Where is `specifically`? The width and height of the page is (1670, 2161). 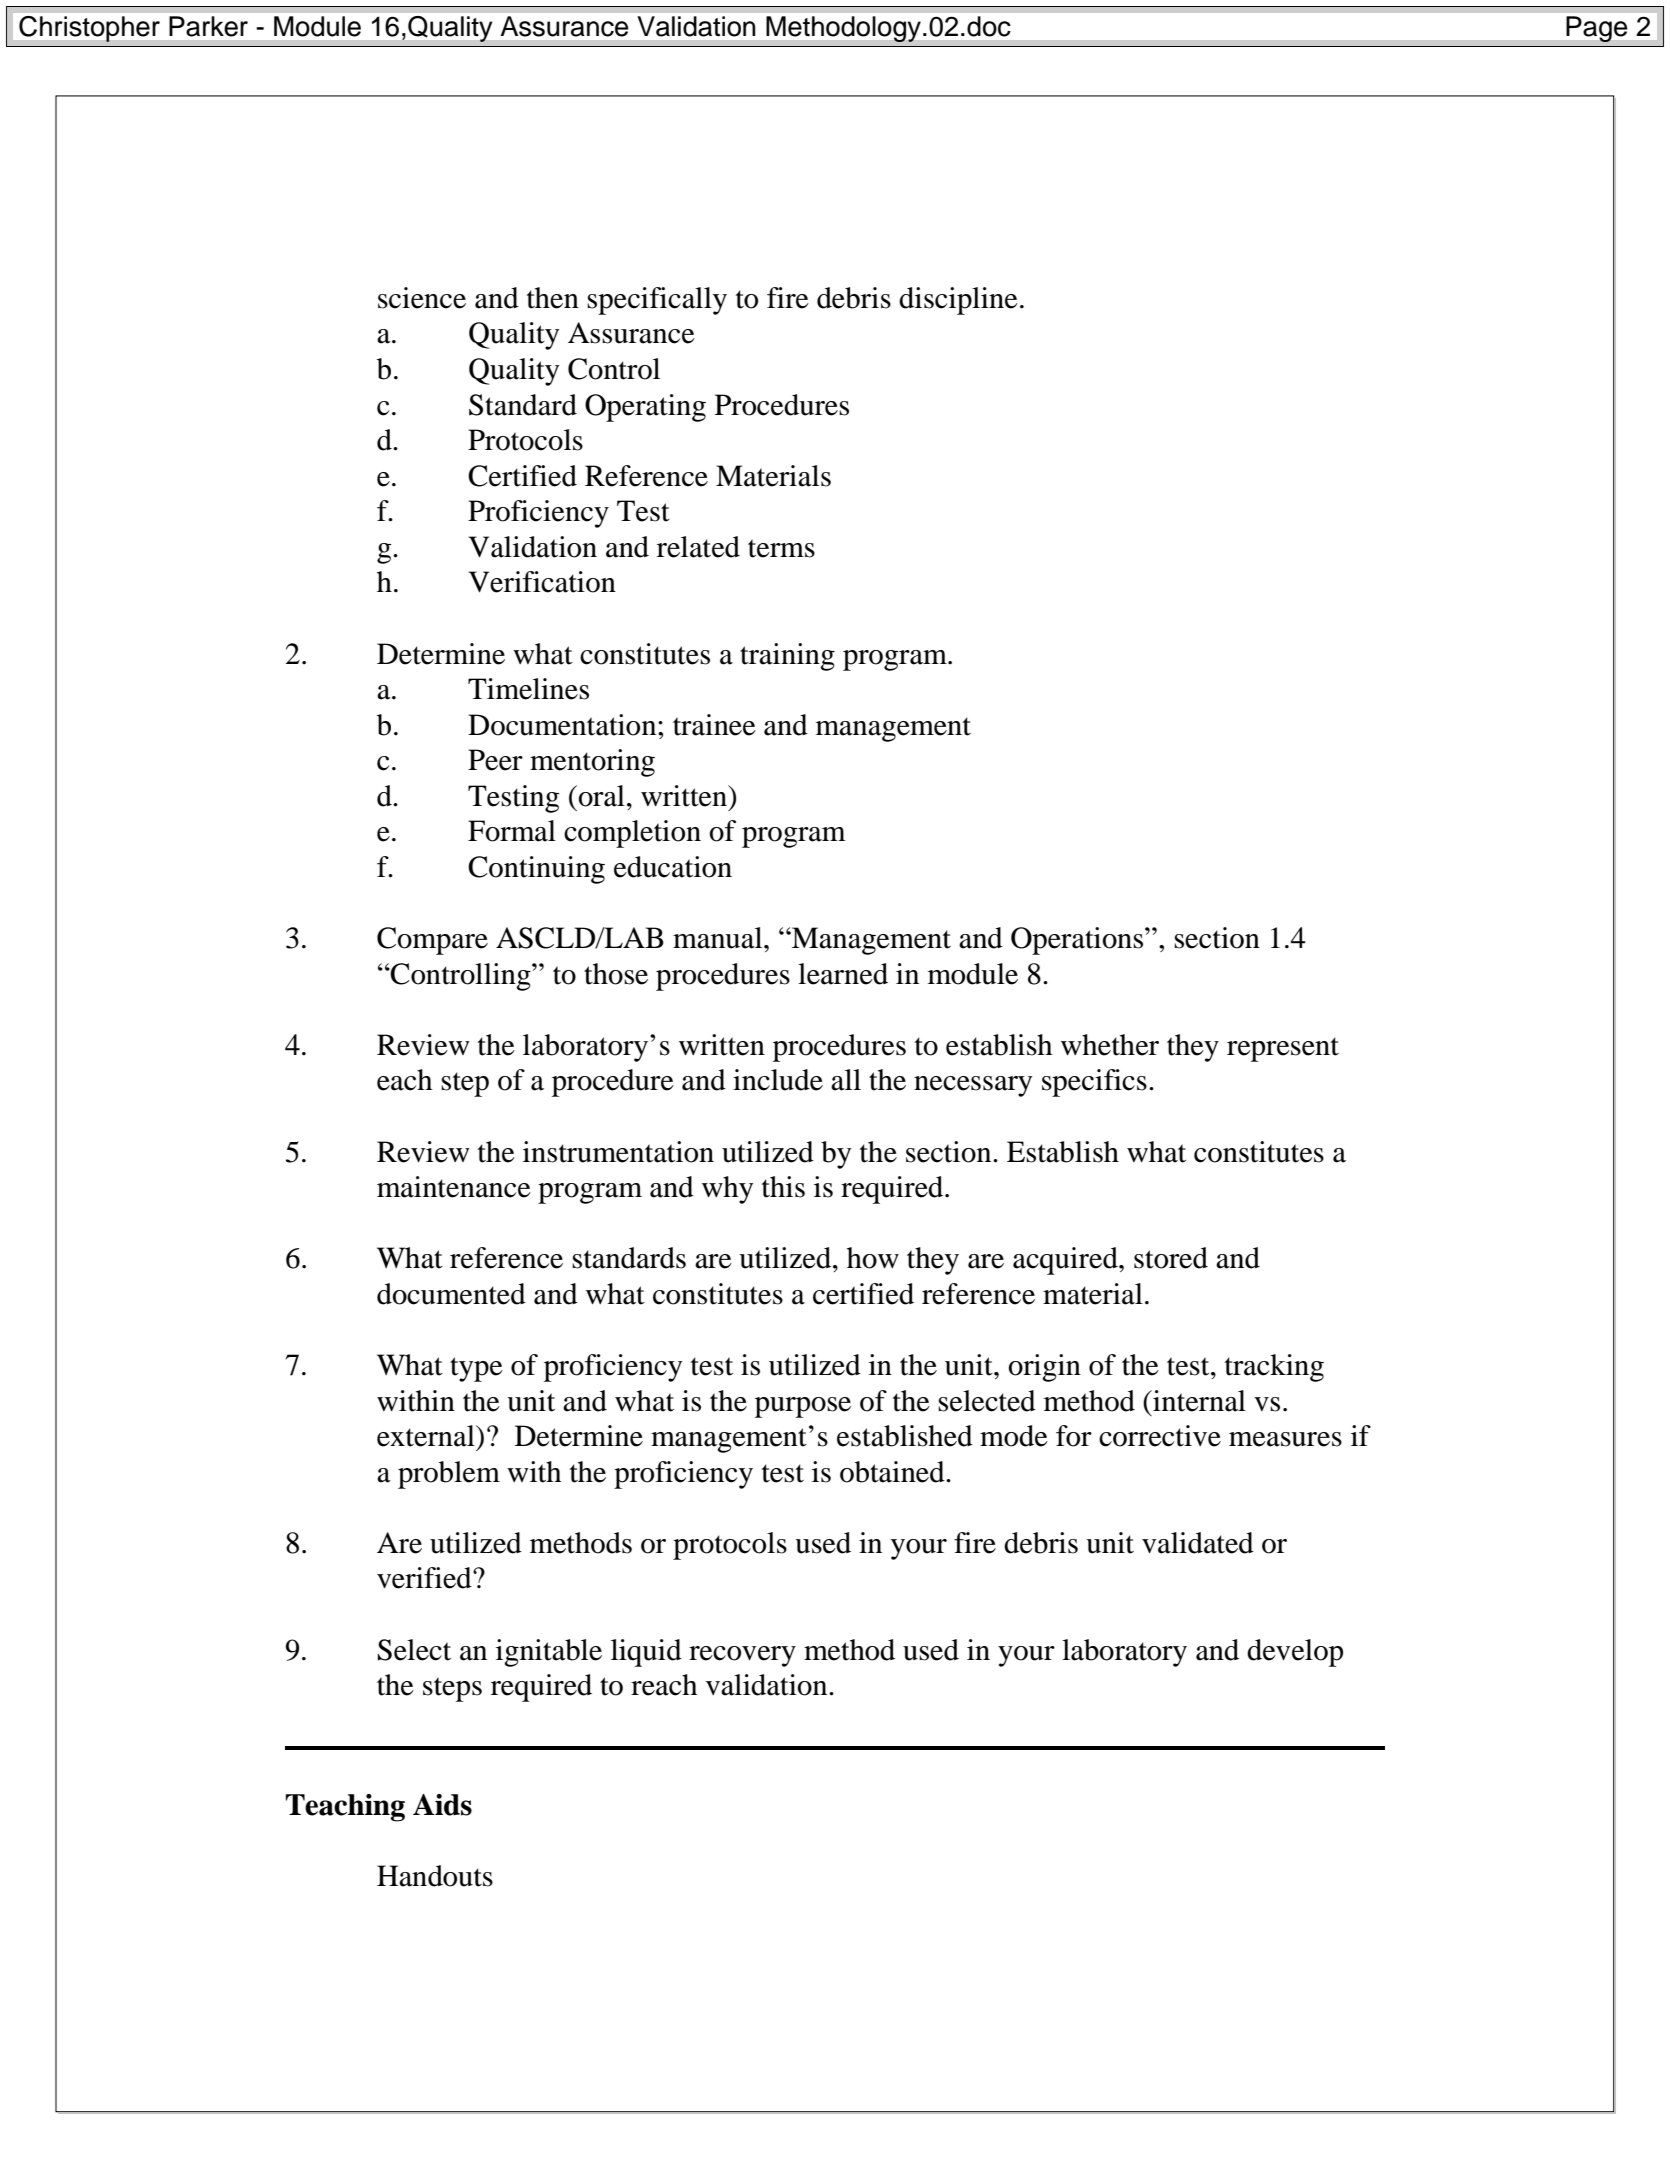 specifically is located at coordinates (657, 301).
